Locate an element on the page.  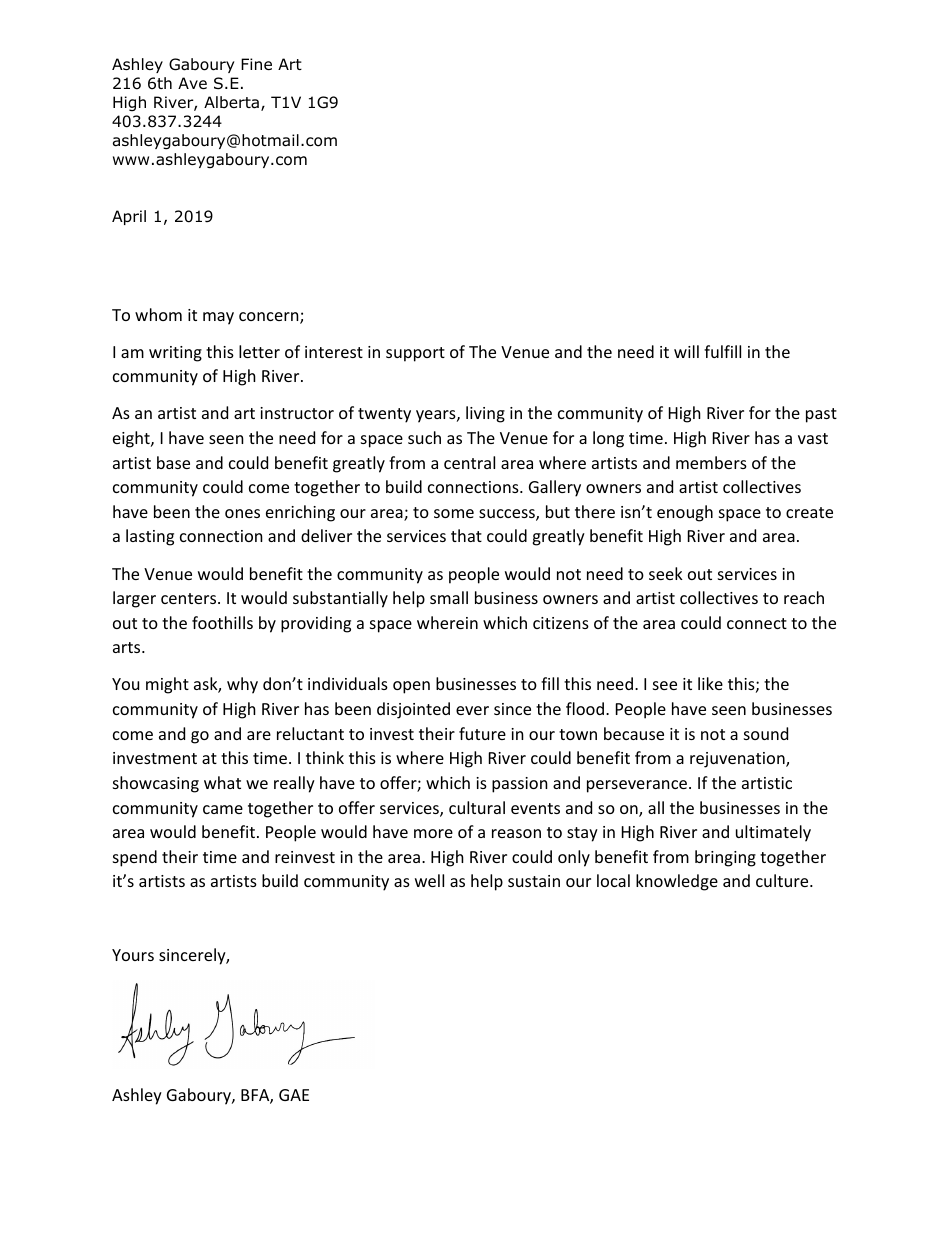
Alberta is located at coordinates (231, 102).
